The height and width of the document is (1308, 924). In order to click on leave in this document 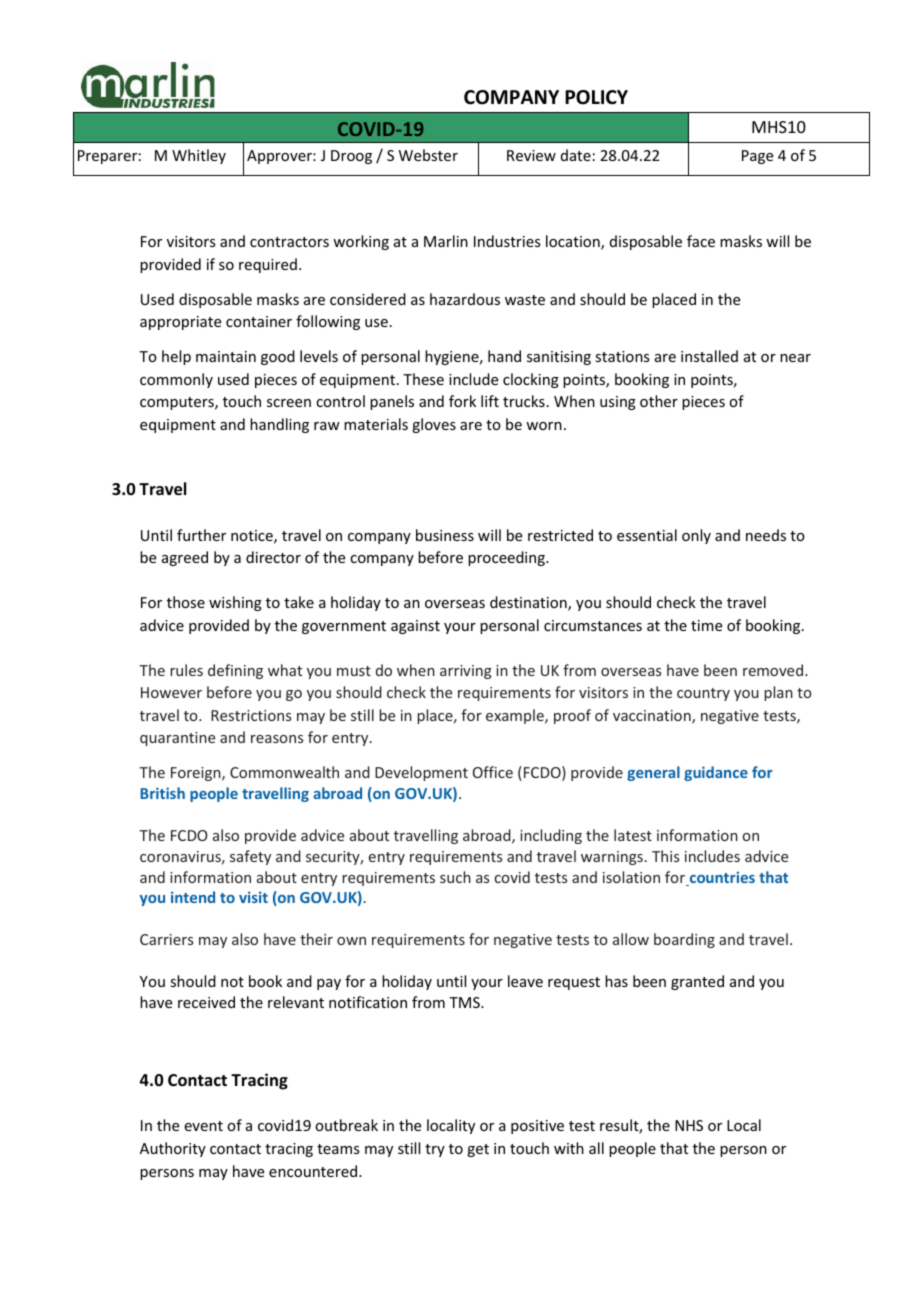, I will do `click(525, 981)`.
